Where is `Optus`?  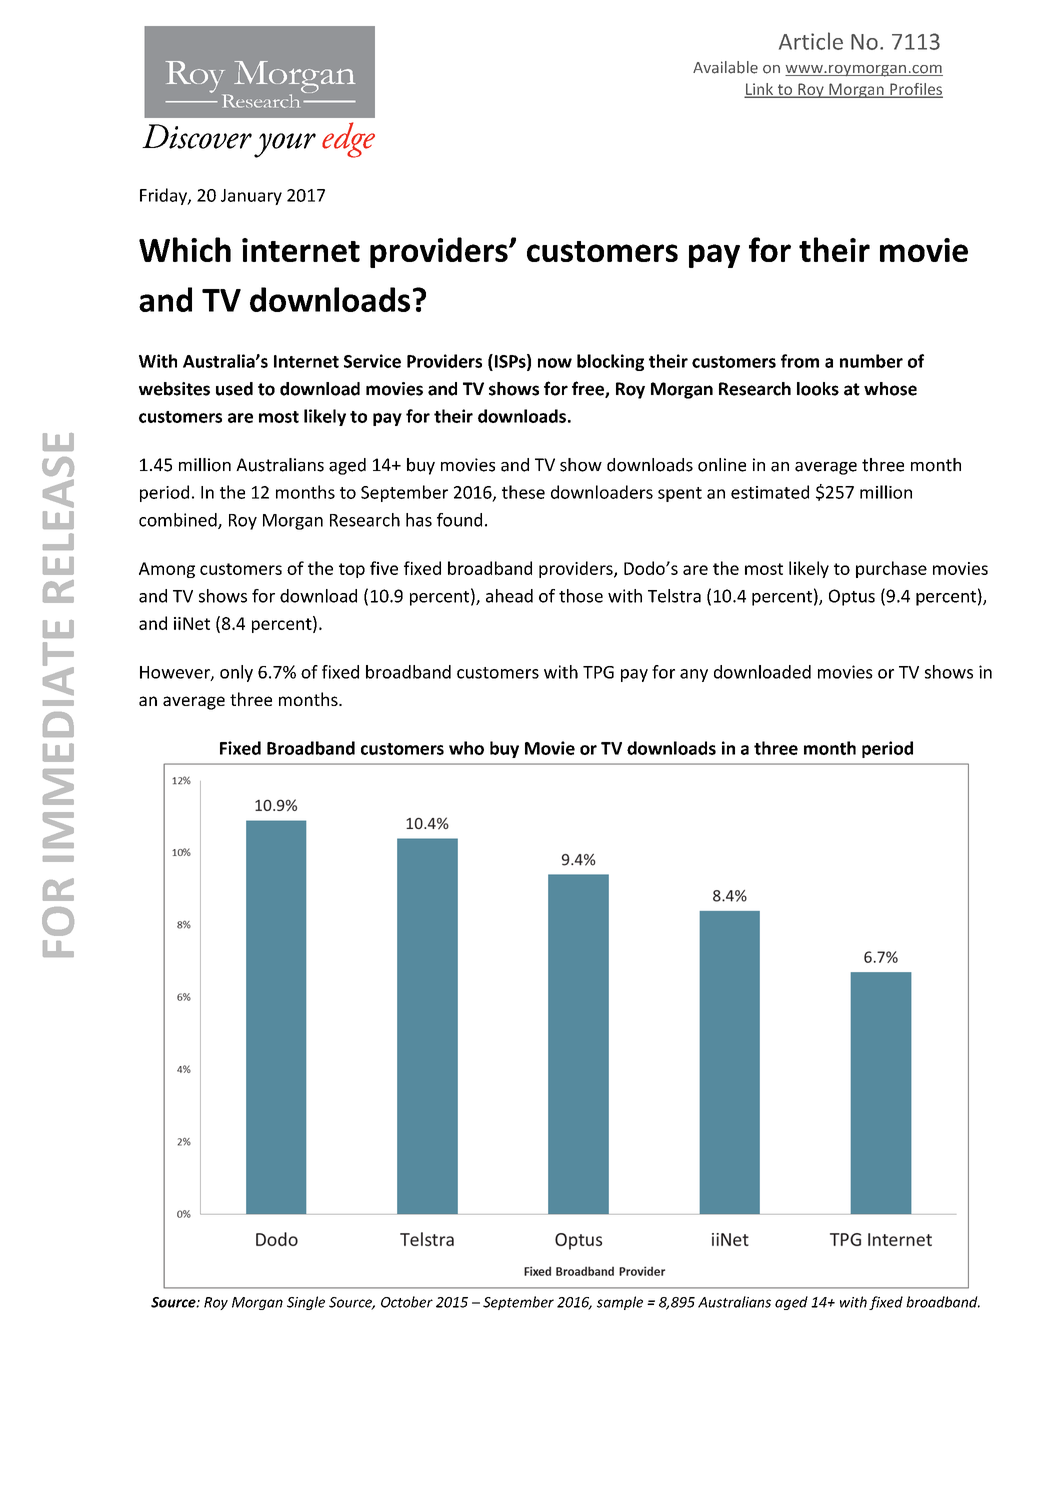
Optus is located at coordinates (852, 597).
